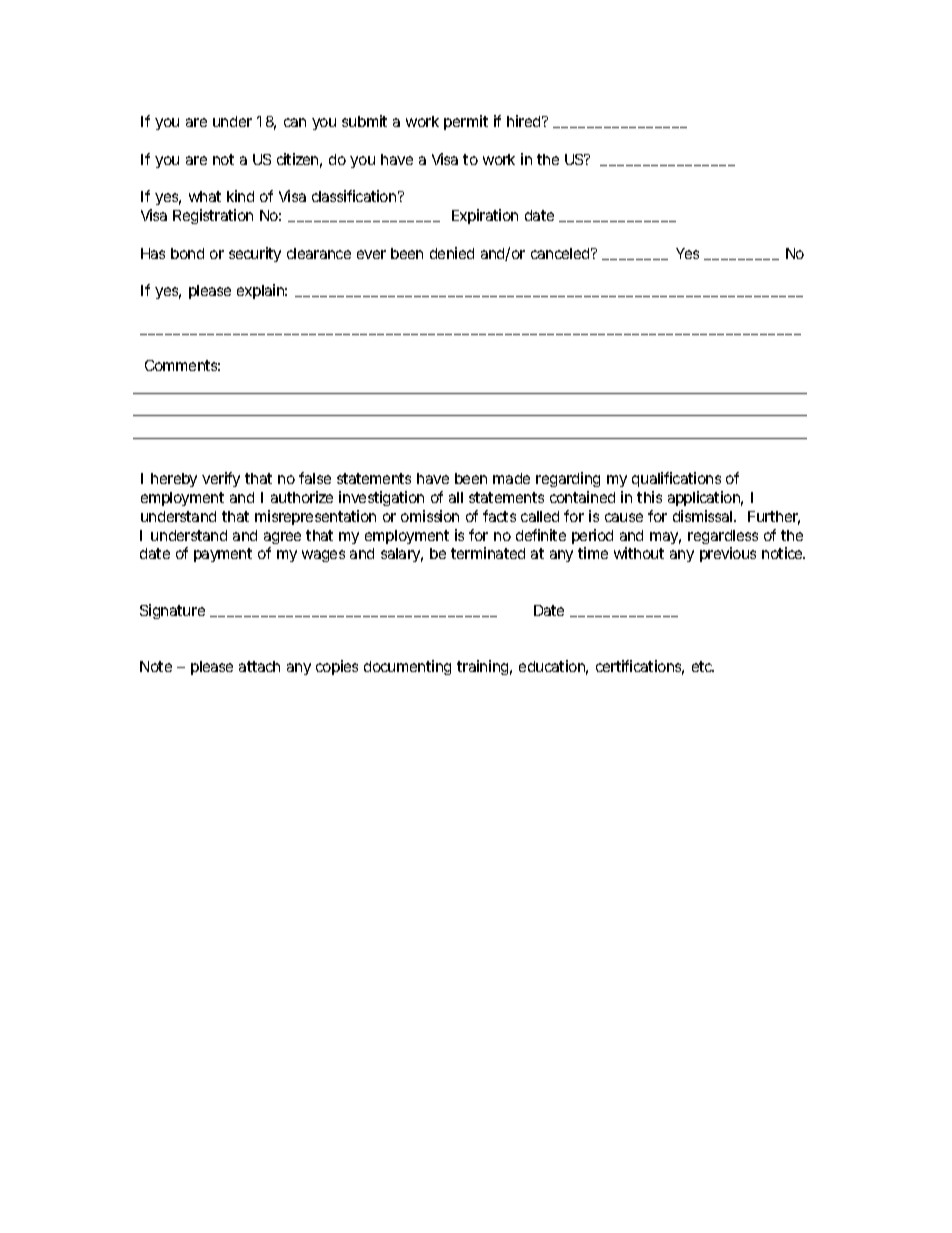  What do you see at coordinates (676, 479) in the document?
I see `qualifications` at bounding box center [676, 479].
